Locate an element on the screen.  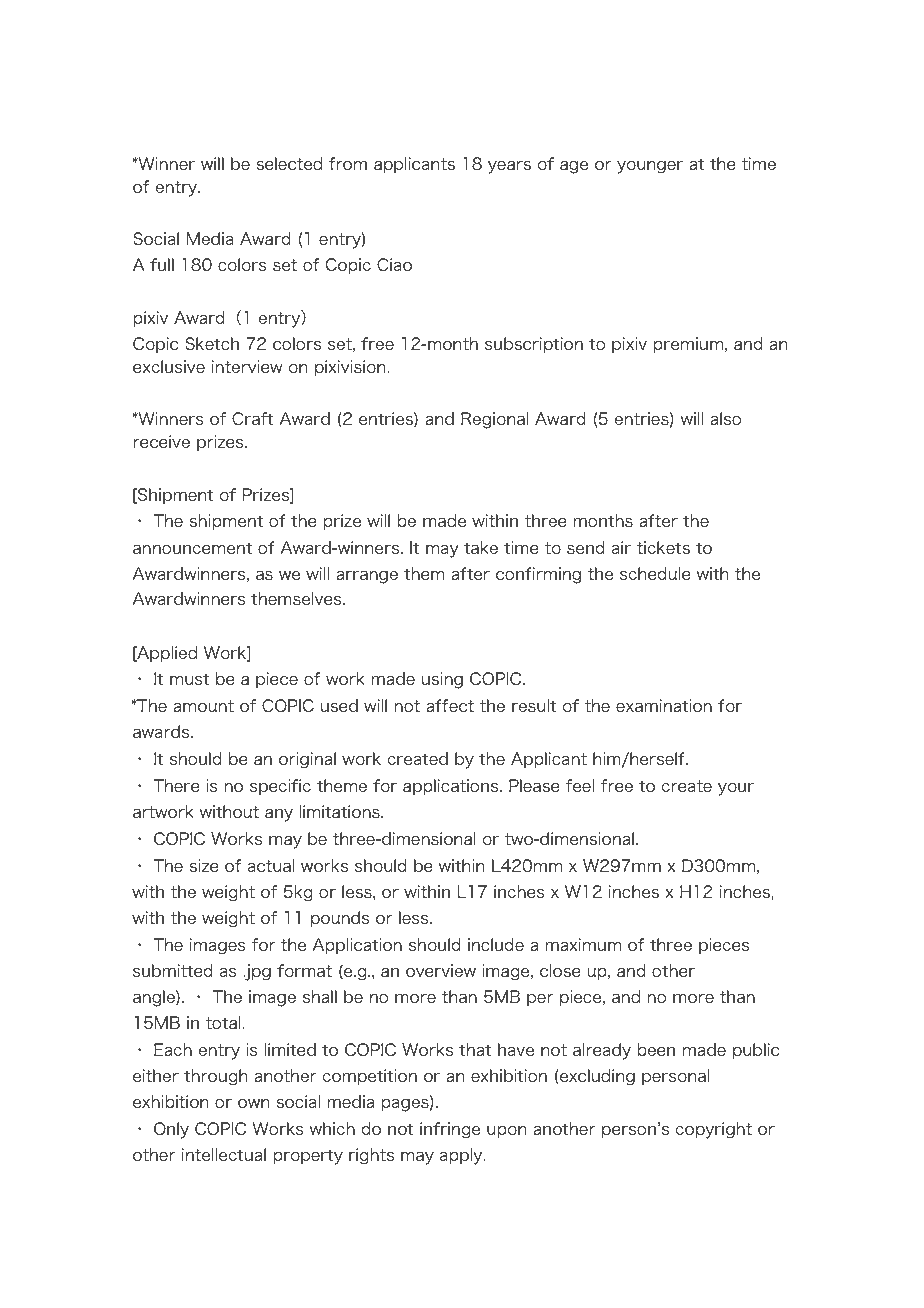
copyright is located at coordinates (713, 1130).
